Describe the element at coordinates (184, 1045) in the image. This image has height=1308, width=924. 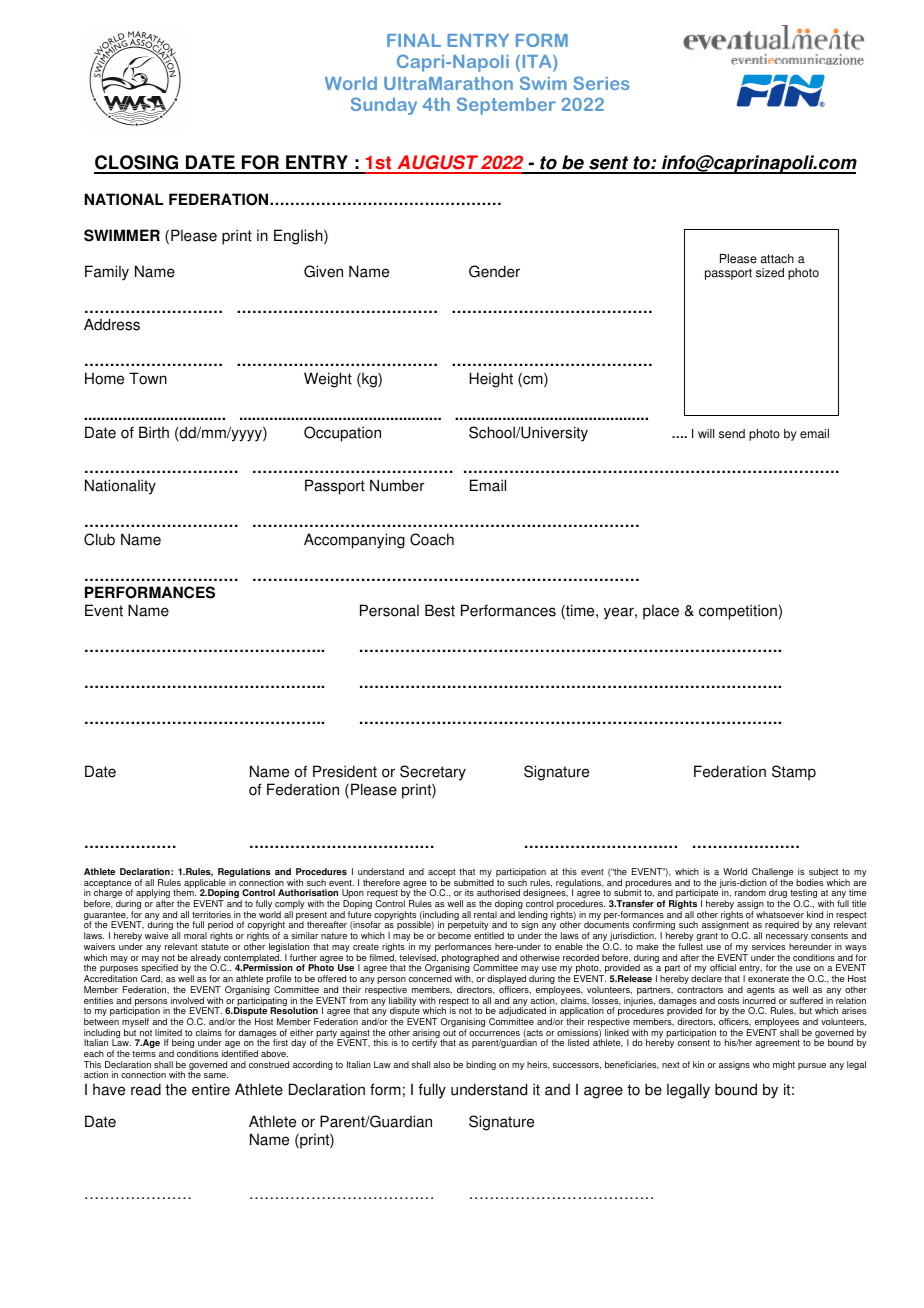
I see `being` at that location.
